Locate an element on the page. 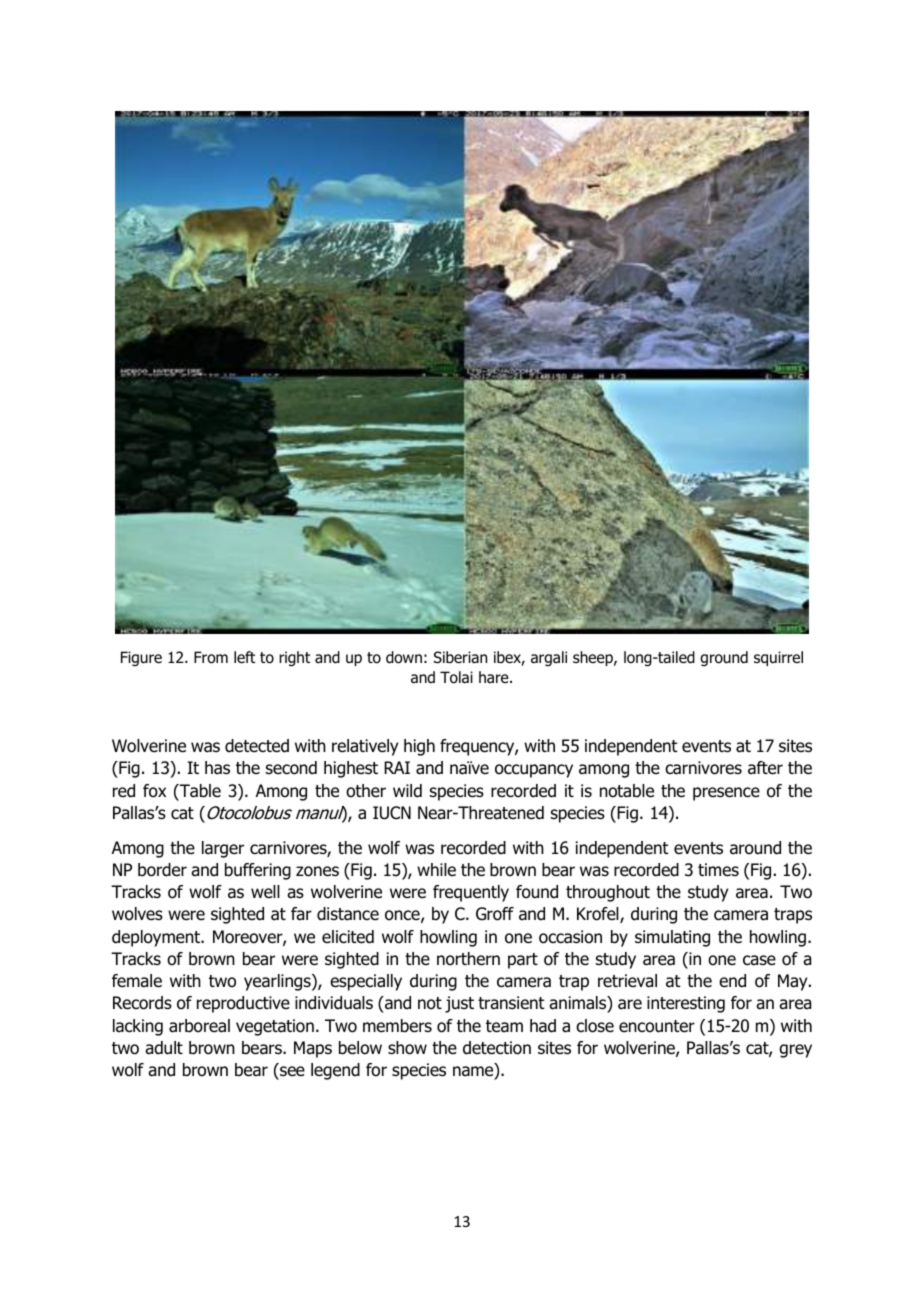  adult is located at coordinates (164, 1048).
